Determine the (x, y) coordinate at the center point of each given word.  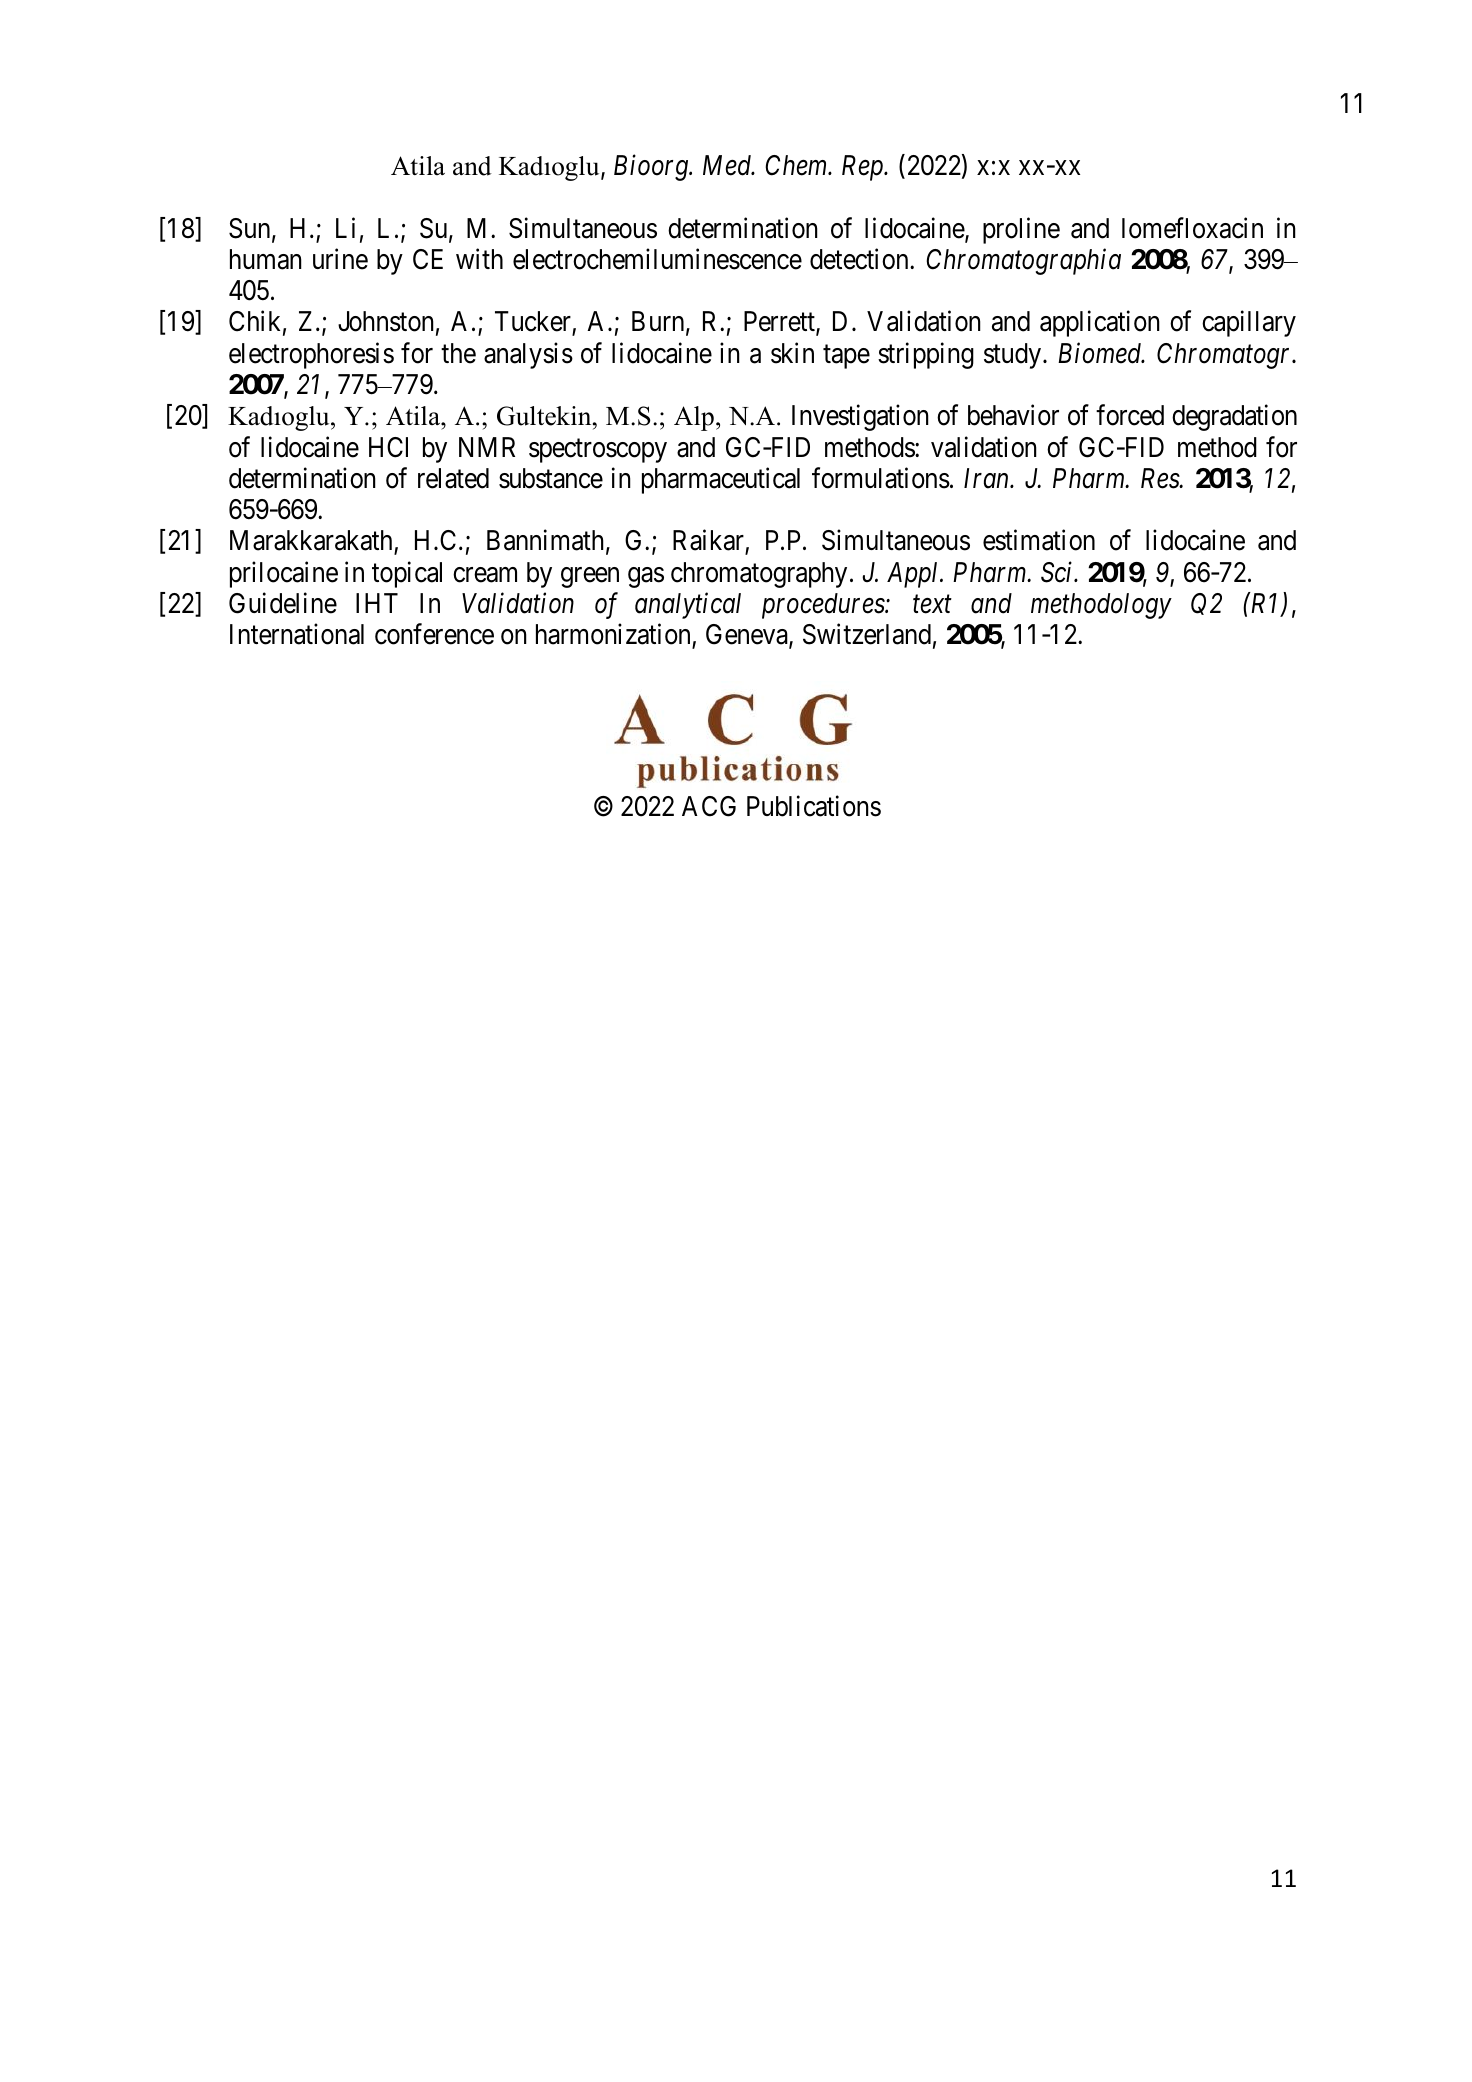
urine (340, 259)
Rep (863, 168)
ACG (709, 806)
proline (1021, 230)
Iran (988, 478)
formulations (881, 478)
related (453, 478)
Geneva (748, 635)
